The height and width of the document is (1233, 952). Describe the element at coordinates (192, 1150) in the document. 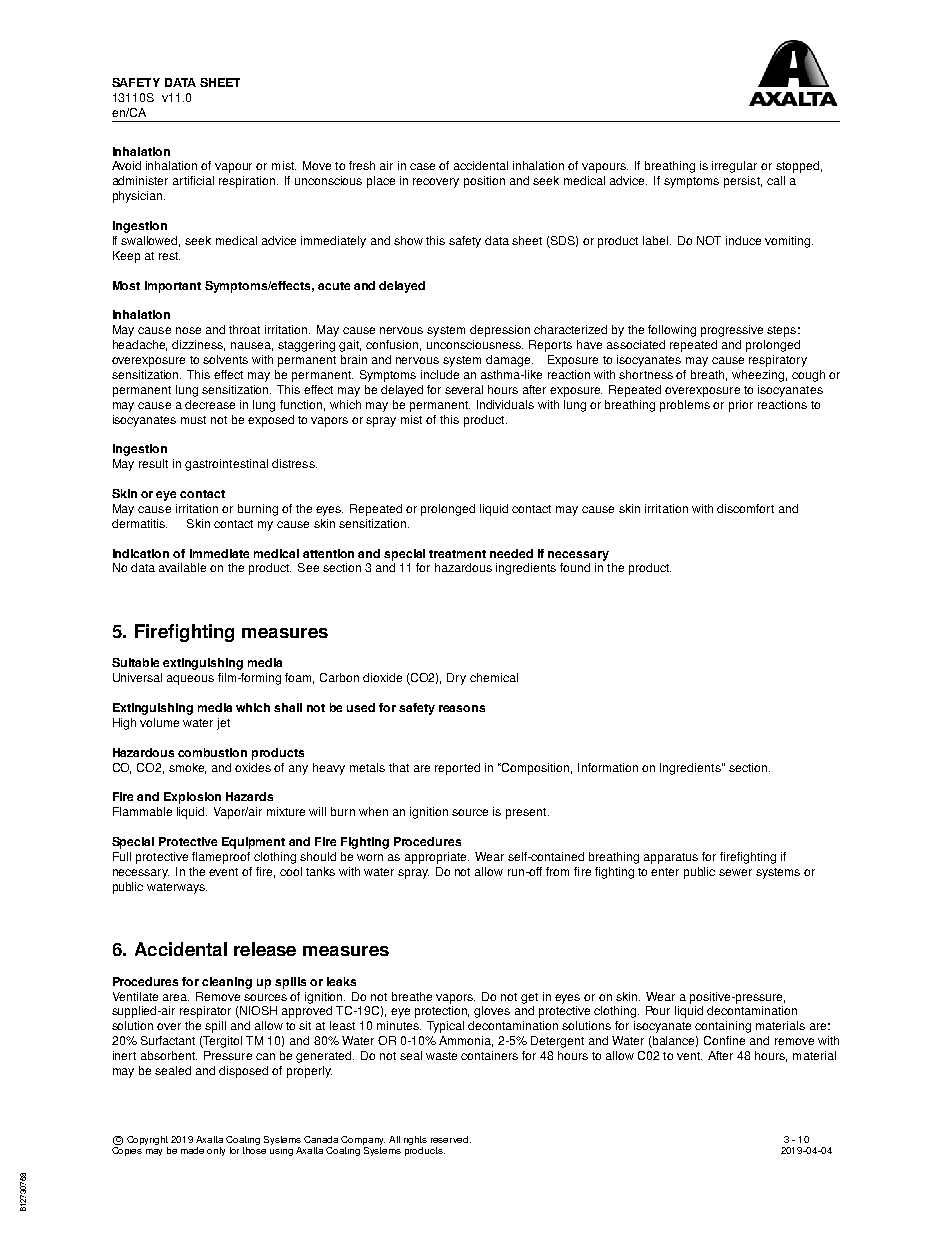

I see `made` at that location.
